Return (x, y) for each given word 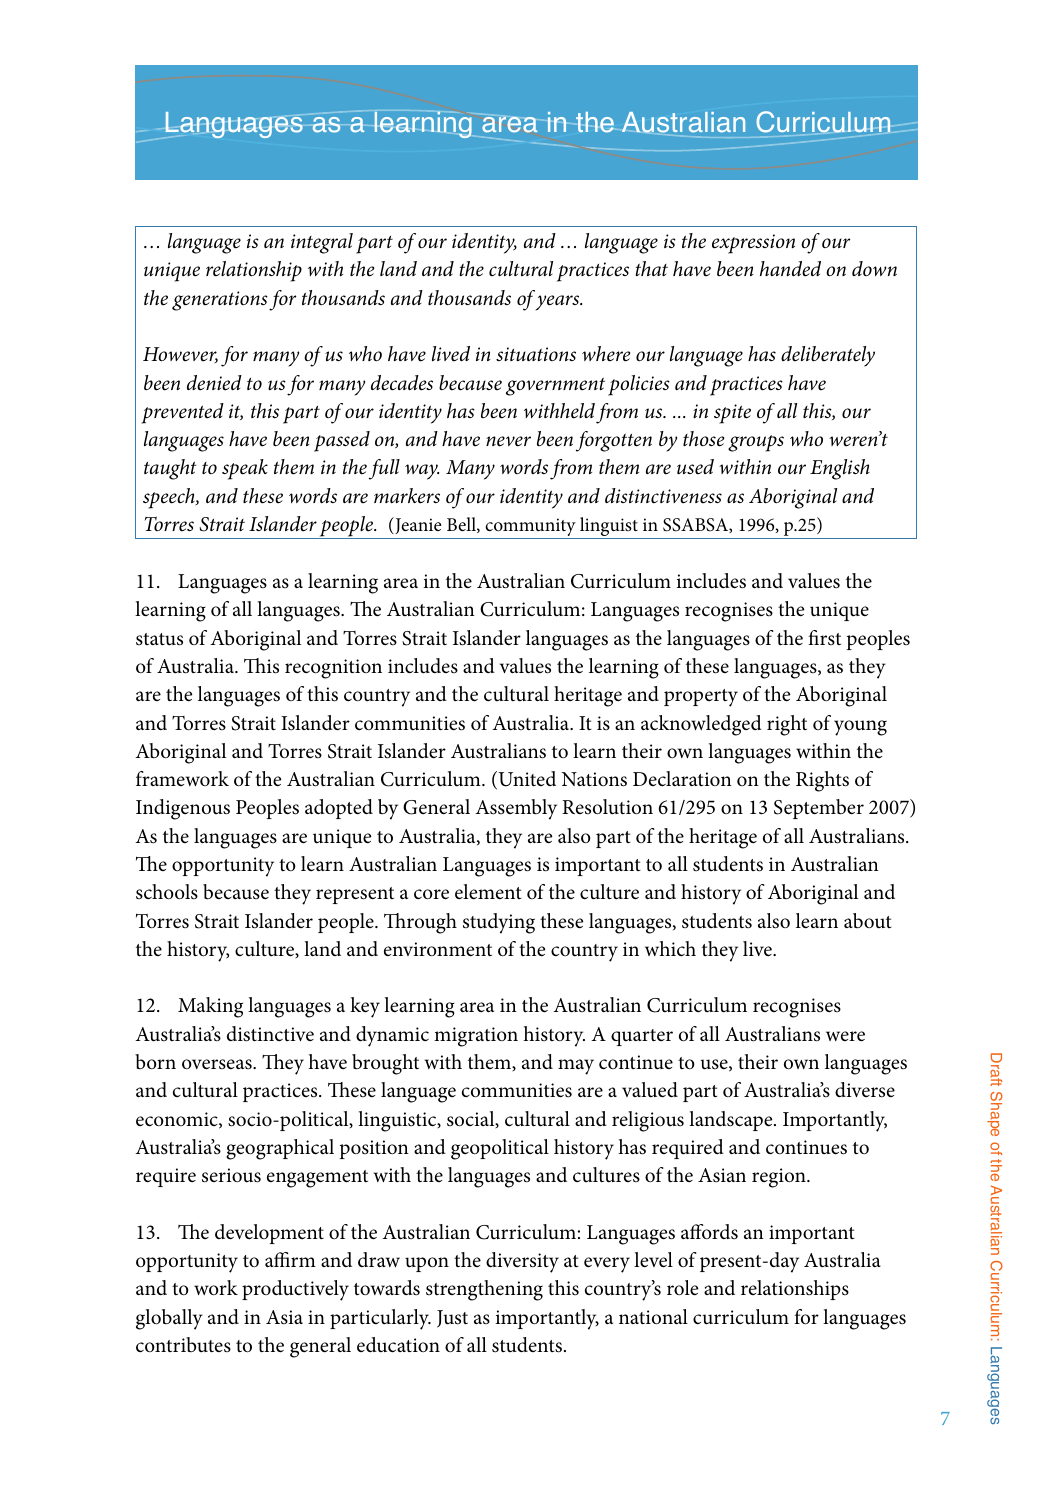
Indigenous (183, 809)
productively (295, 1290)
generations (220, 301)
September (819, 809)
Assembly (516, 809)
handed (790, 269)
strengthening (484, 1290)
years (559, 303)
